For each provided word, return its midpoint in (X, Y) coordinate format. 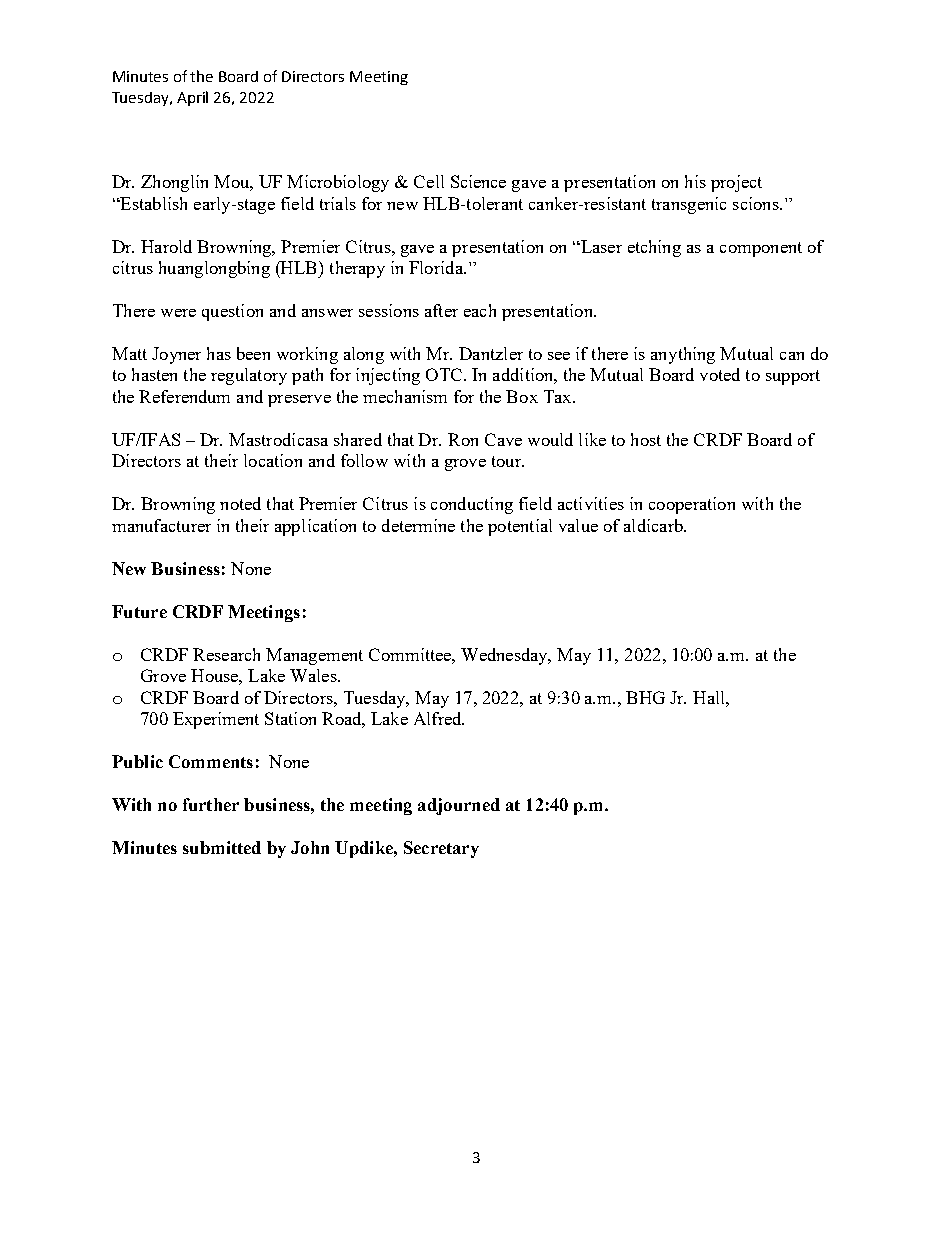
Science (478, 181)
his (695, 181)
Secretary (441, 849)
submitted (222, 847)
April (192, 98)
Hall (710, 697)
